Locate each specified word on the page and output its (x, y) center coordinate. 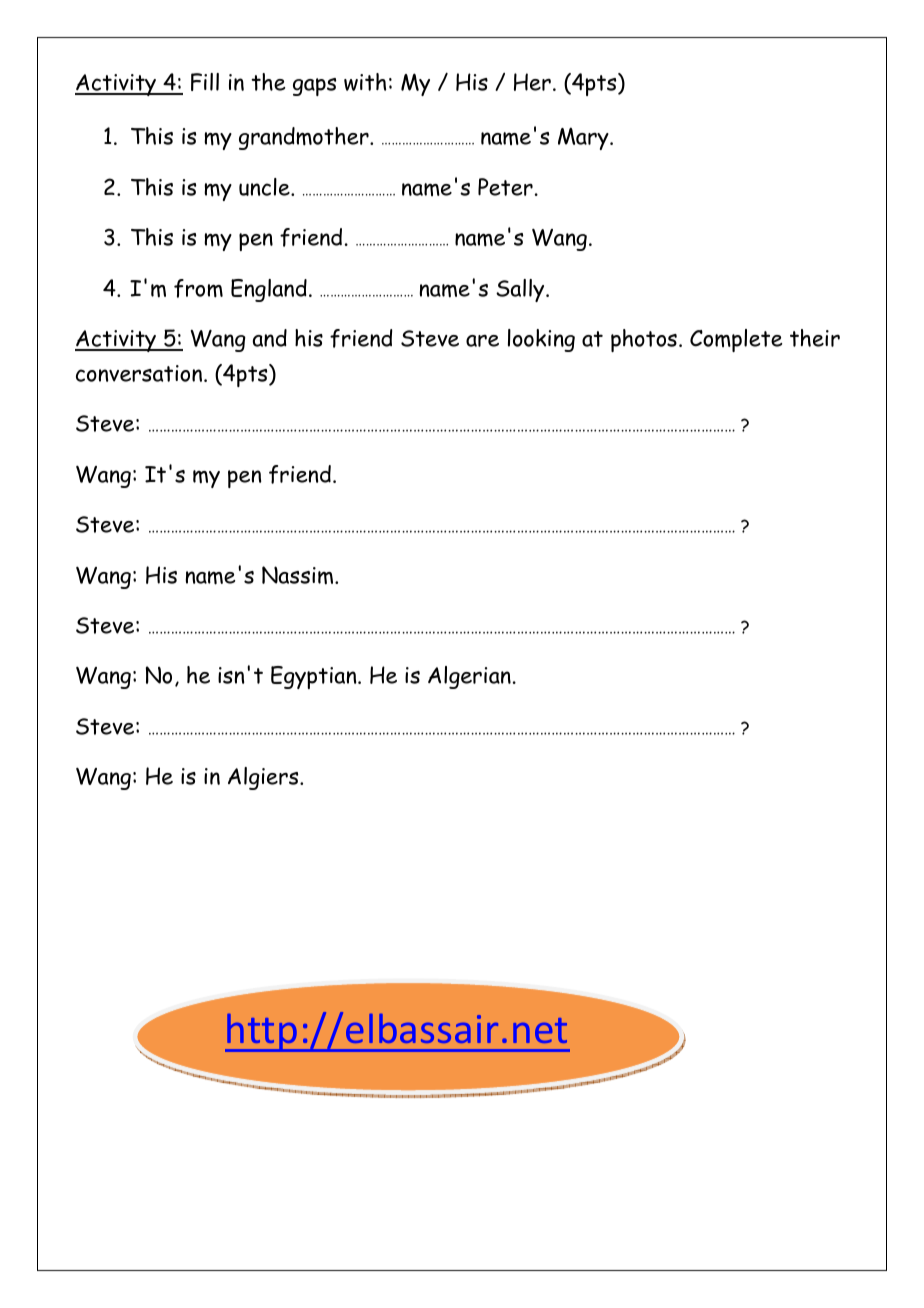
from (198, 288)
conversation (140, 373)
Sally (521, 290)
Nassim (299, 575)
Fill (205, 82)
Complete (736, 340)
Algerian (469, 677)
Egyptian (315, 677)
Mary (584, 138)
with (365, 82)
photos (644, 340)
